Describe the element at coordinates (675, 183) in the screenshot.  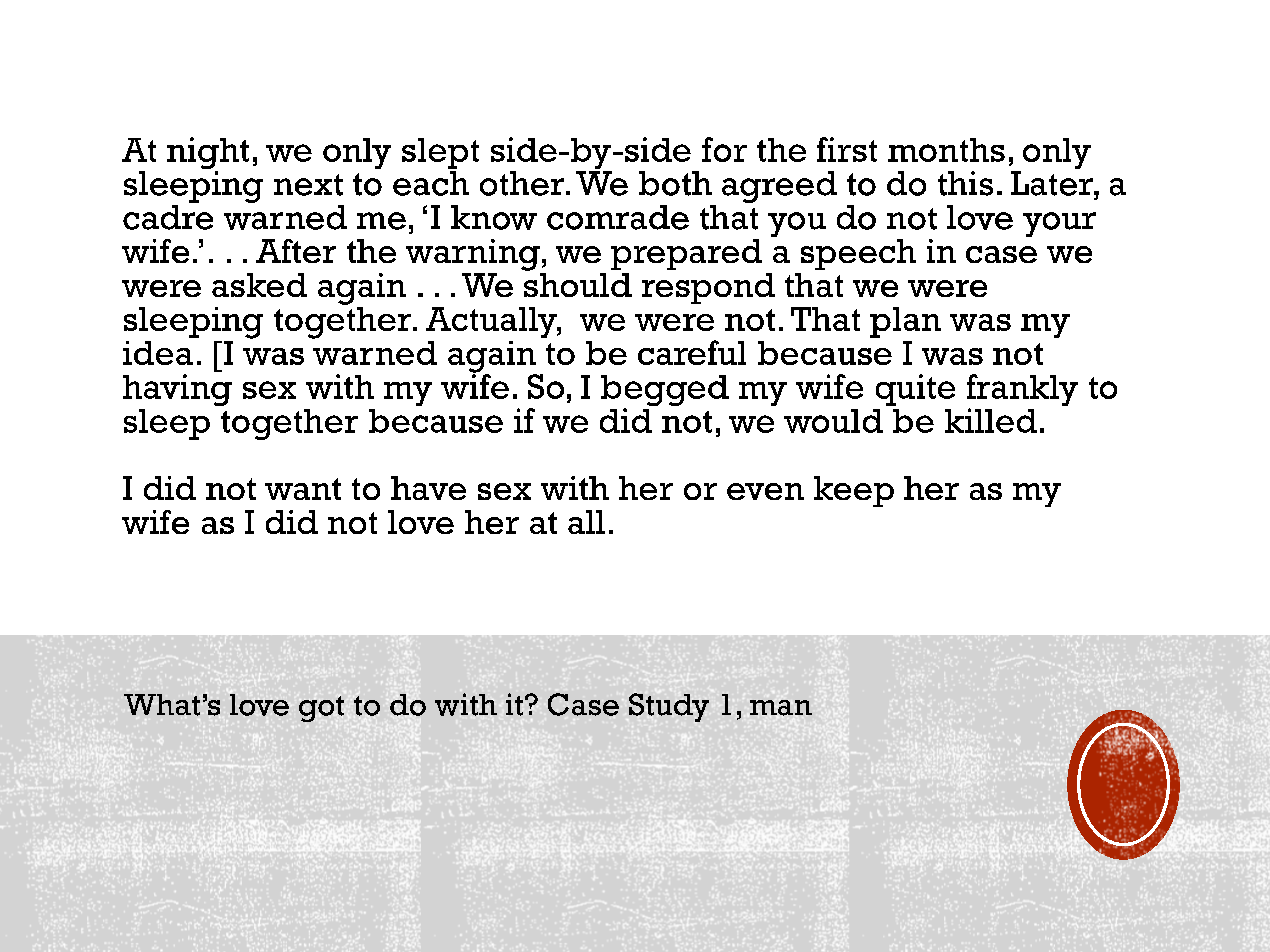
I see `both` at that location.
